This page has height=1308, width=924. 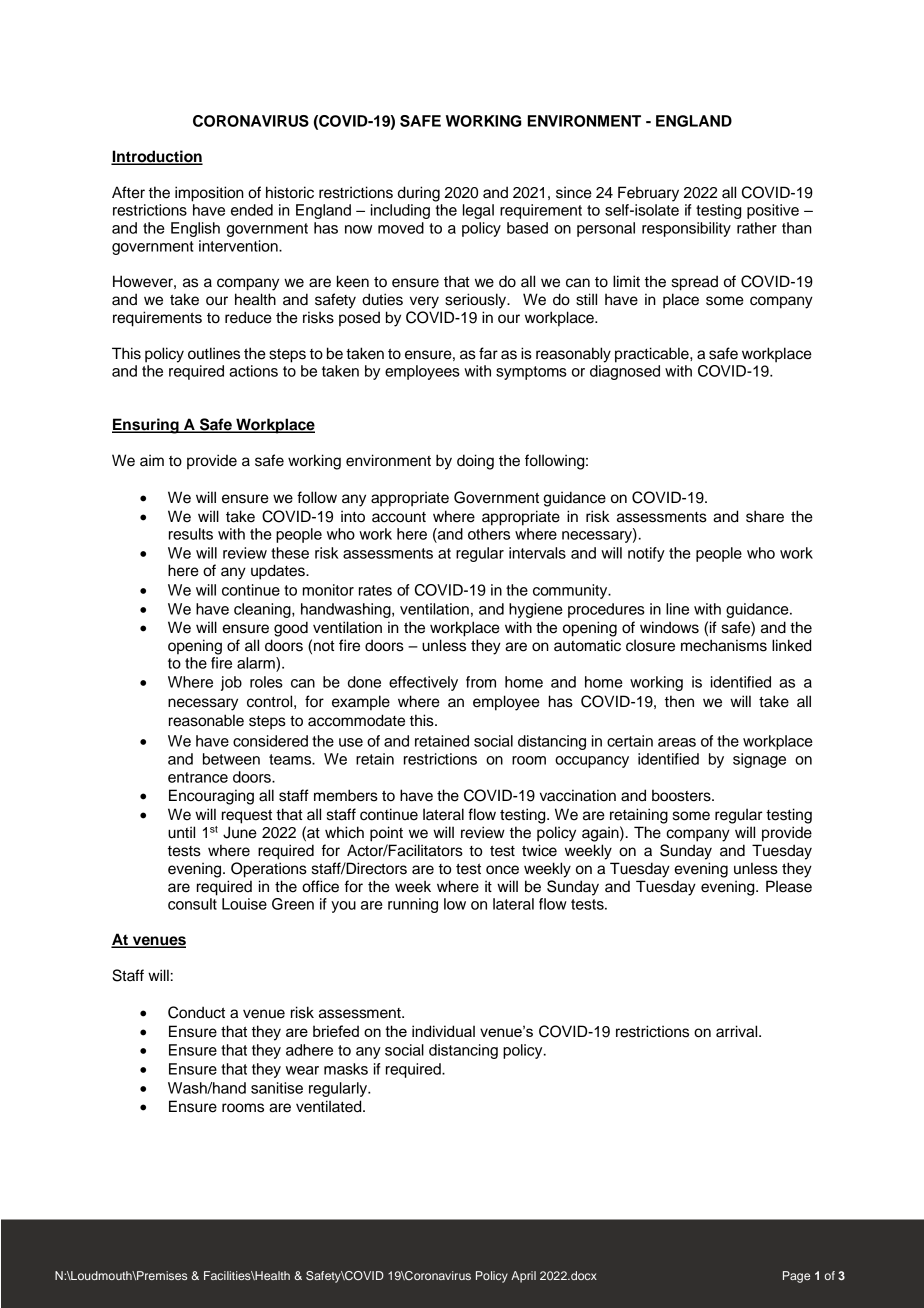 I want to click on legal, so click(x=478, y=211).
